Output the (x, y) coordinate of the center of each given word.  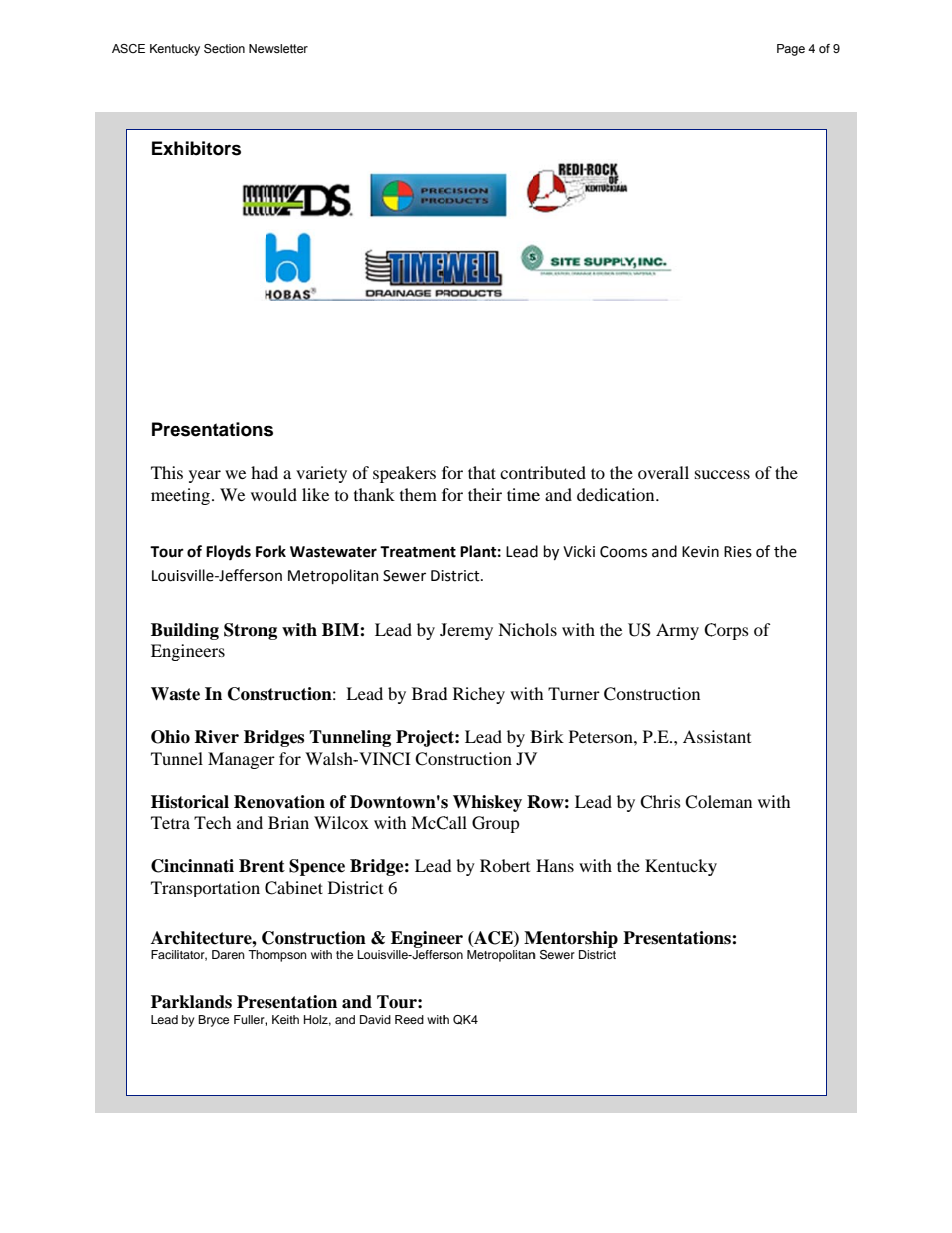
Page (791, 50)
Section (224, 48)
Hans (555, 865)
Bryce (213, 1021)
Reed (409, 1019)
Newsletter (278, 48)
